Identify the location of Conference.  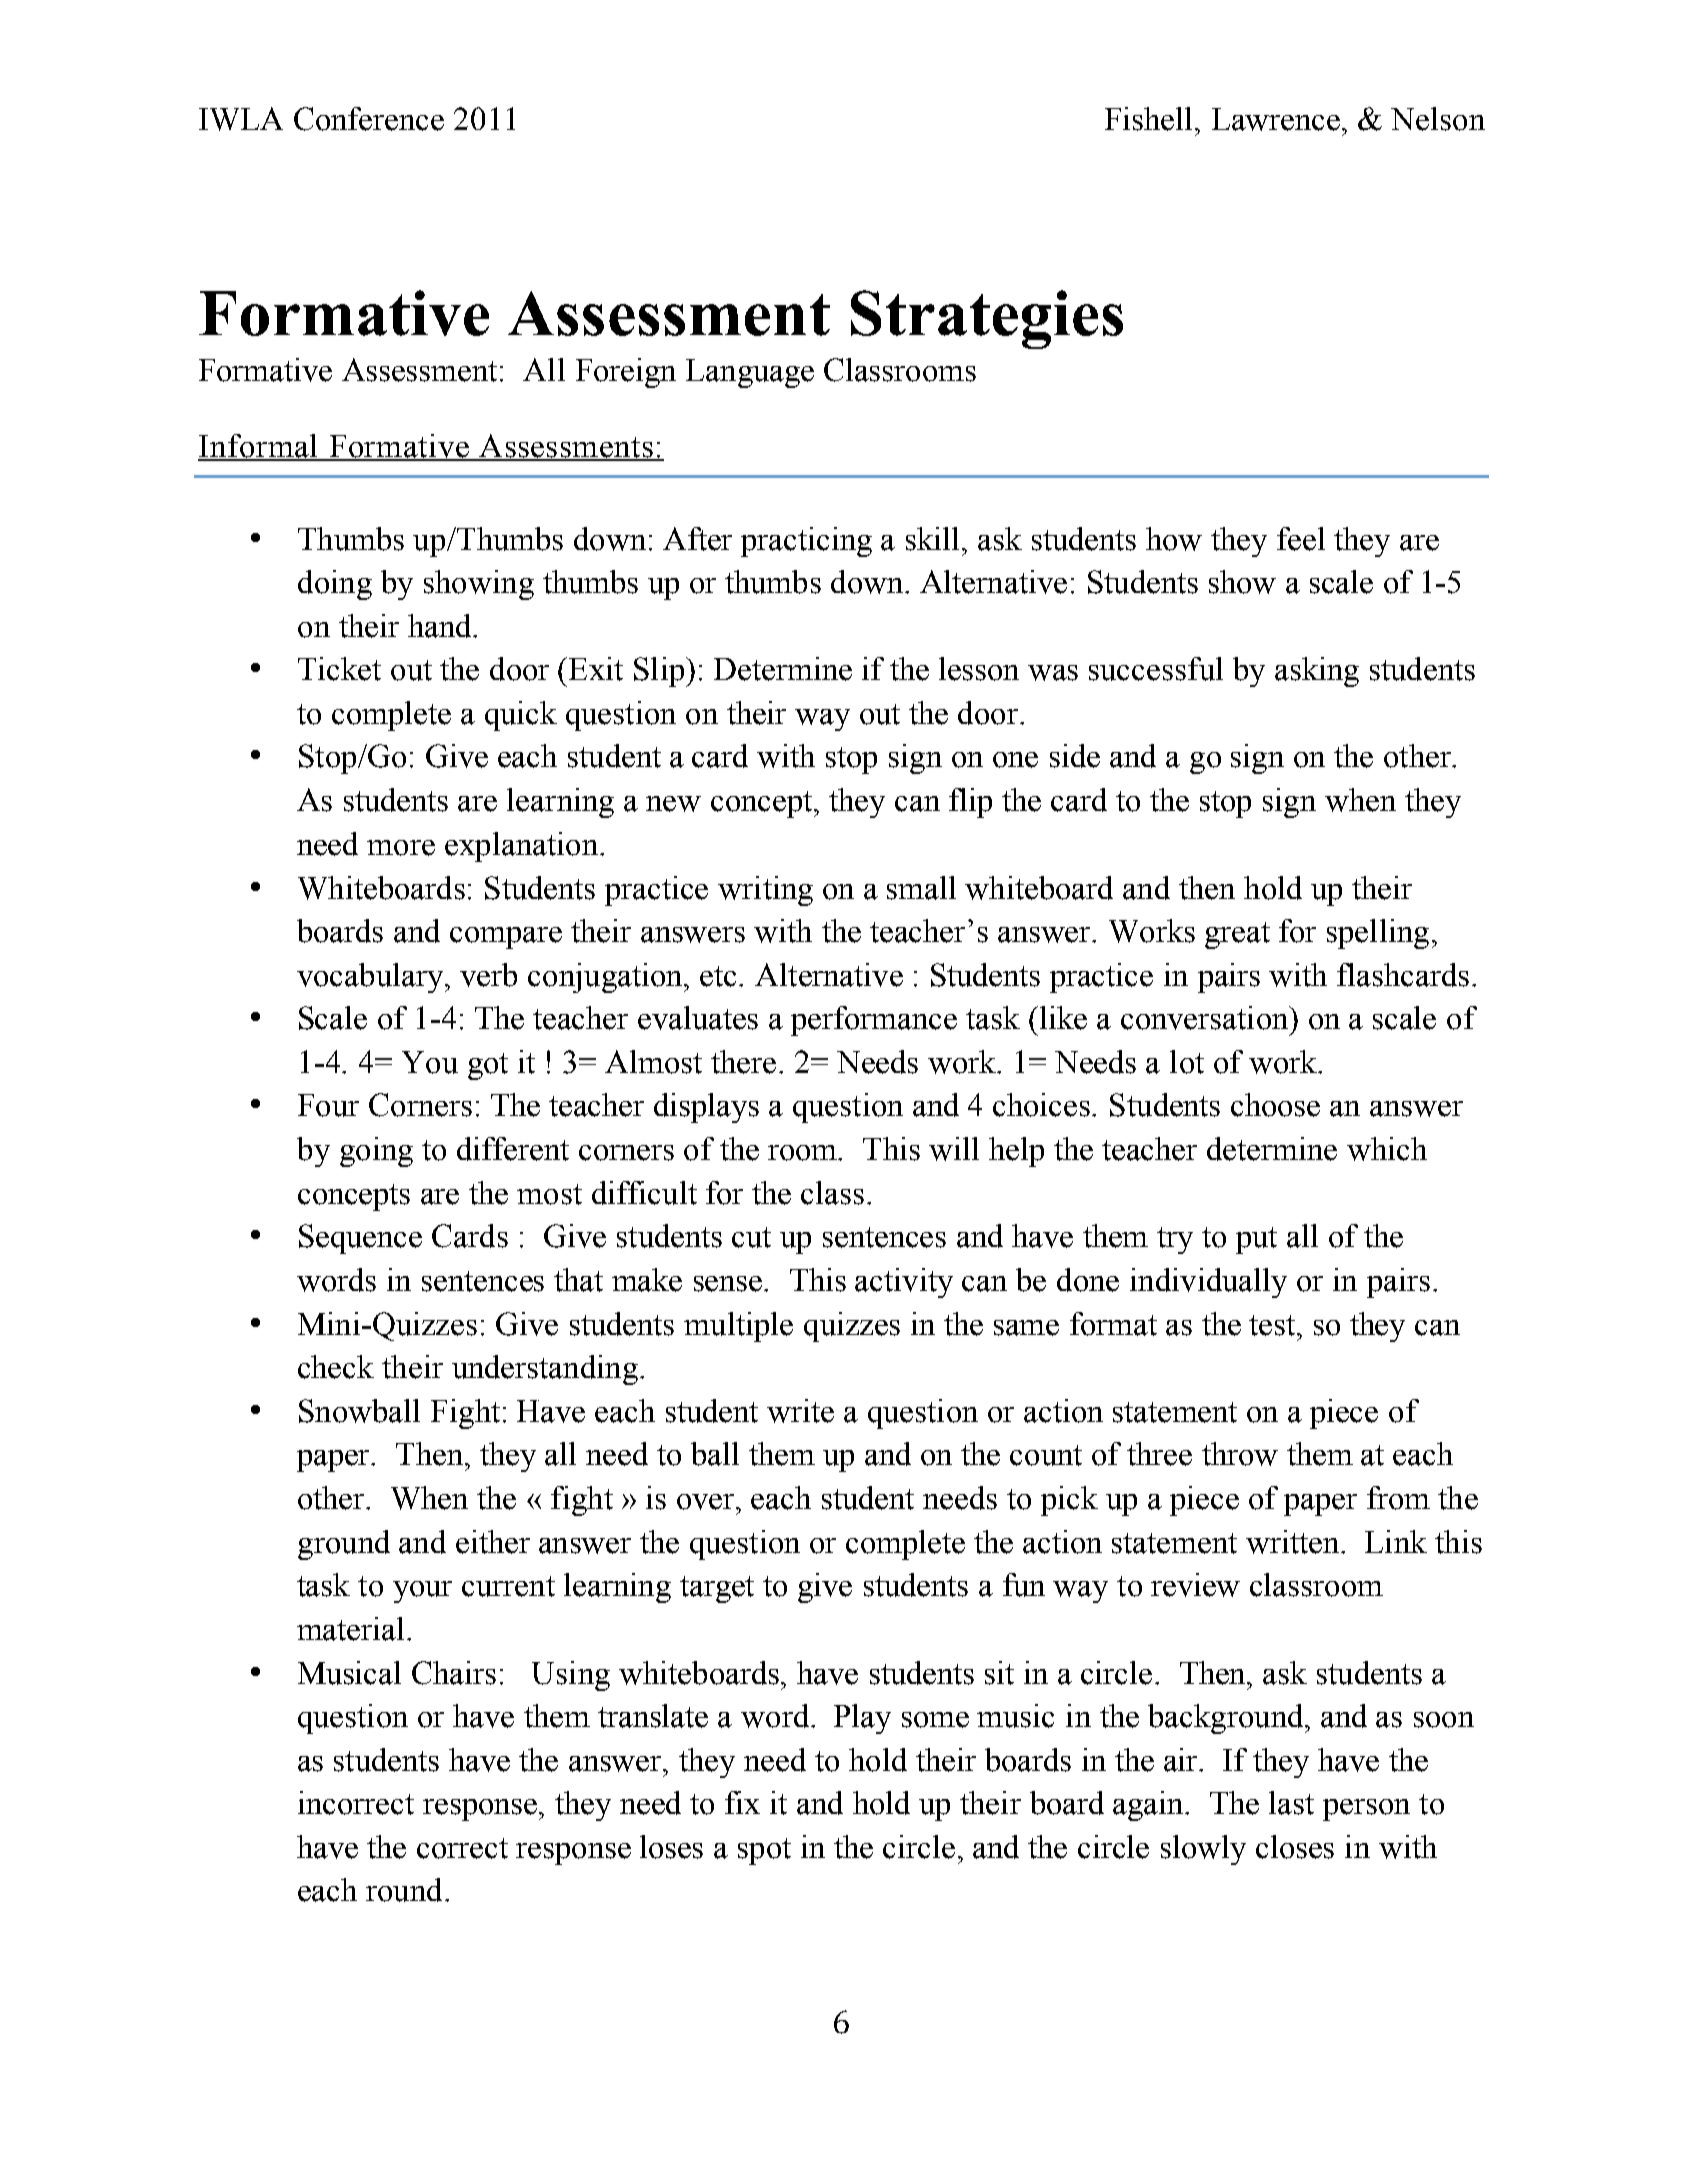
(369, 119).
